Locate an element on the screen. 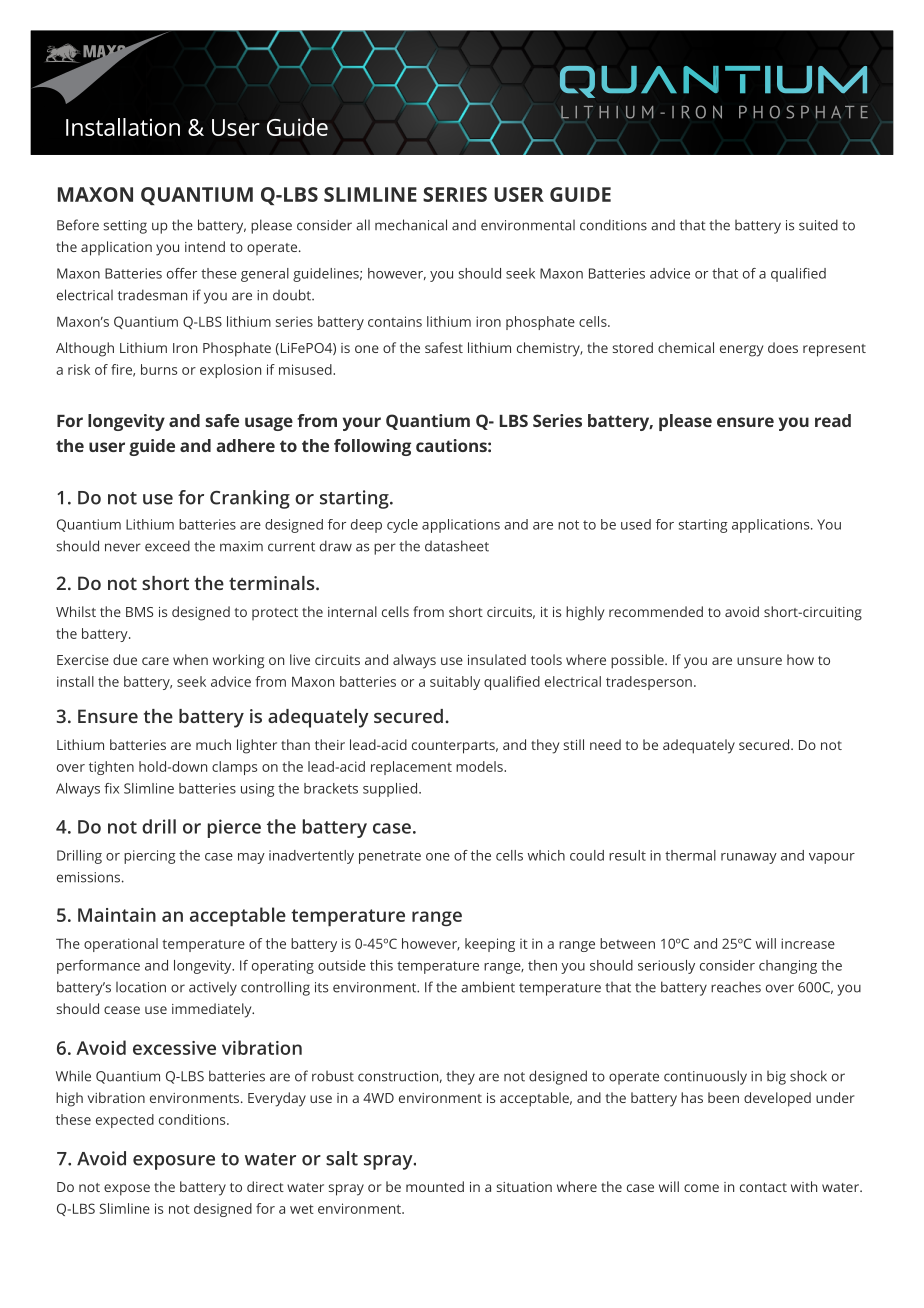 This screenshot has height=1308, width=924. following is located at coordinates (372, 447).
